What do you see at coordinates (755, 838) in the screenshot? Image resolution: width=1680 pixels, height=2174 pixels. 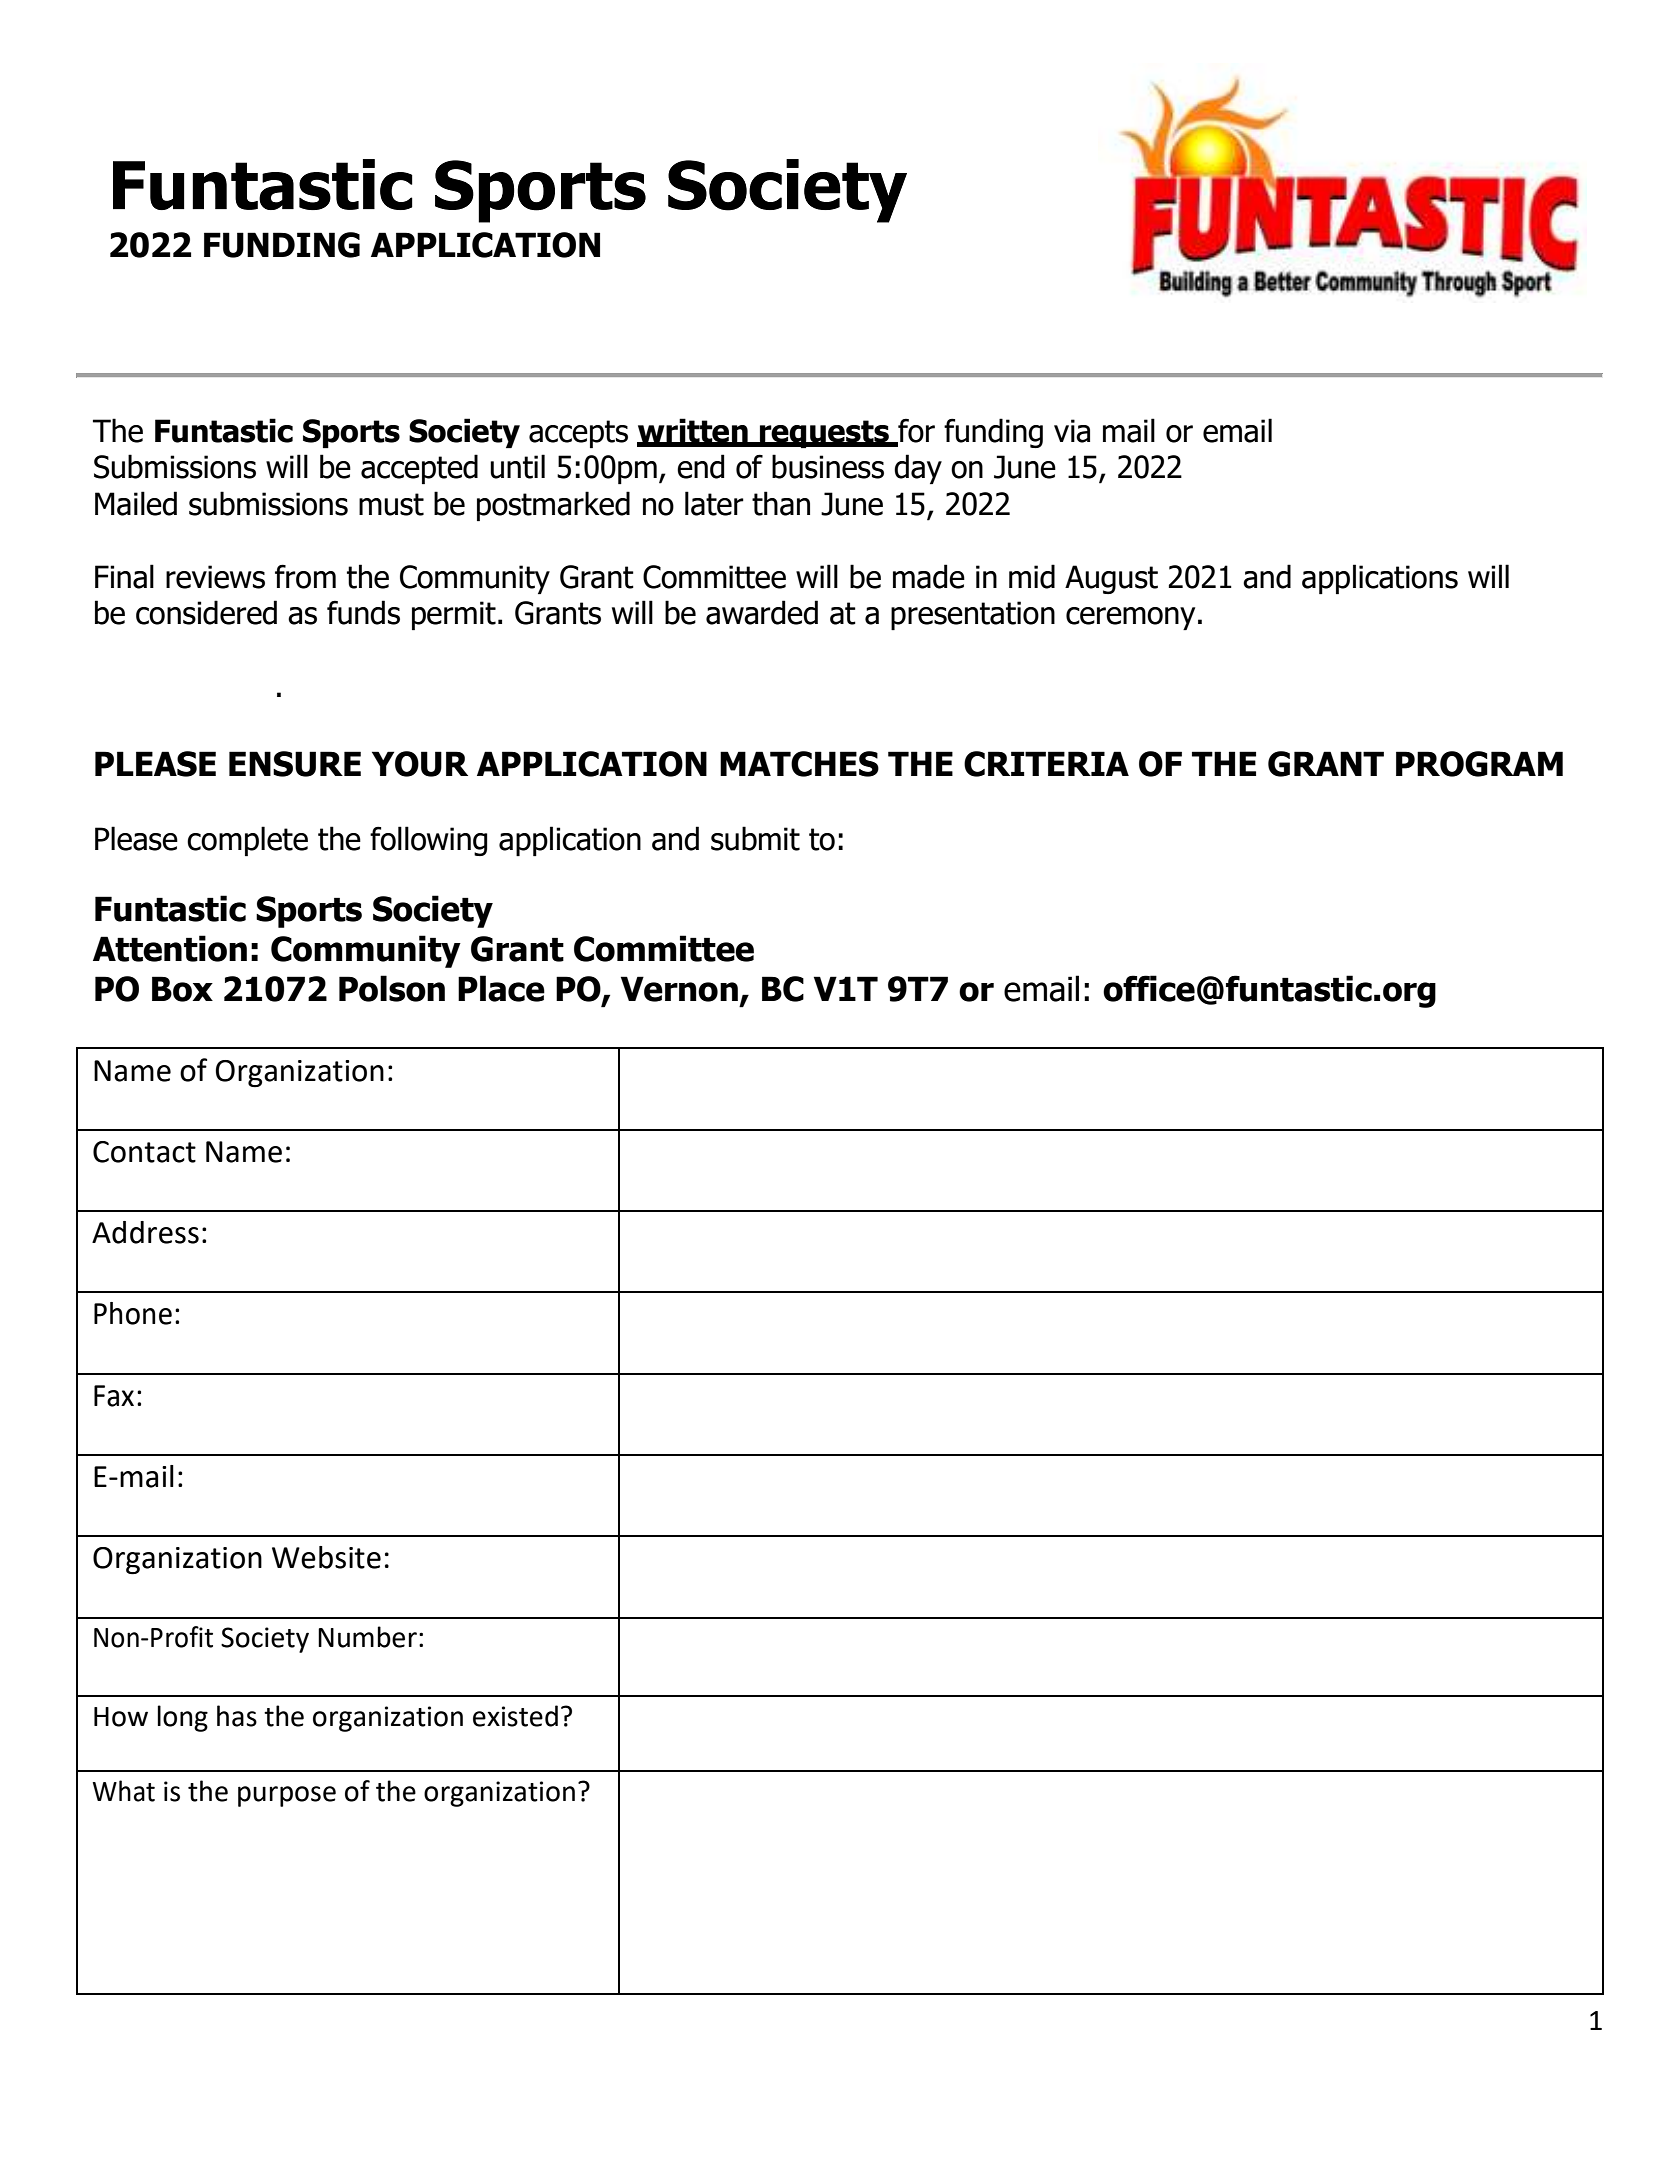 I see `submit` at bounding box center [755, 838].
